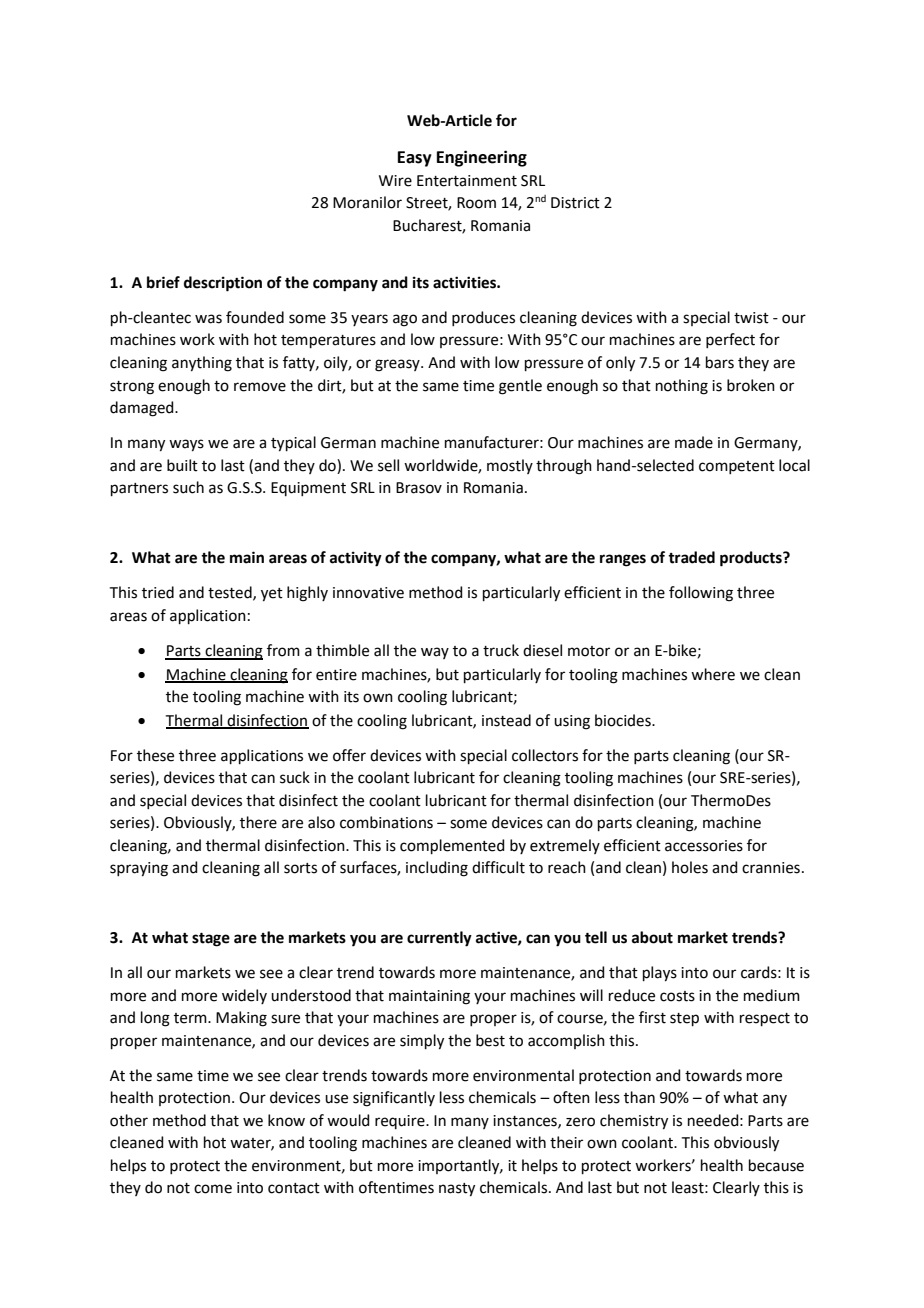 The image size is (924, 1308). Describe the element at coordinates (694, 442) in the screenshot. I see `made` at that location.
